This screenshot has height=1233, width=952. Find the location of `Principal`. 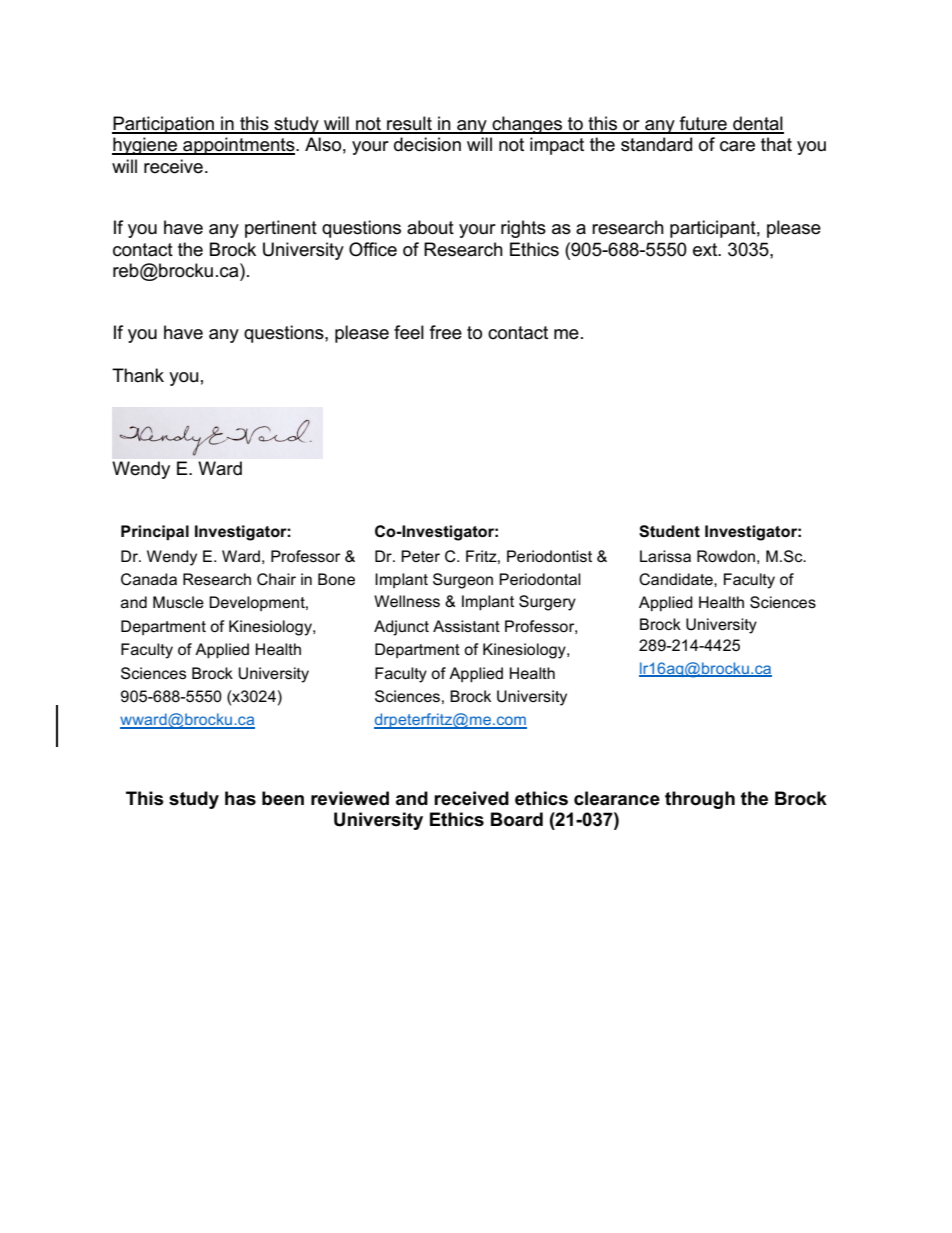

Principal is located at coordinates (155, 532).
